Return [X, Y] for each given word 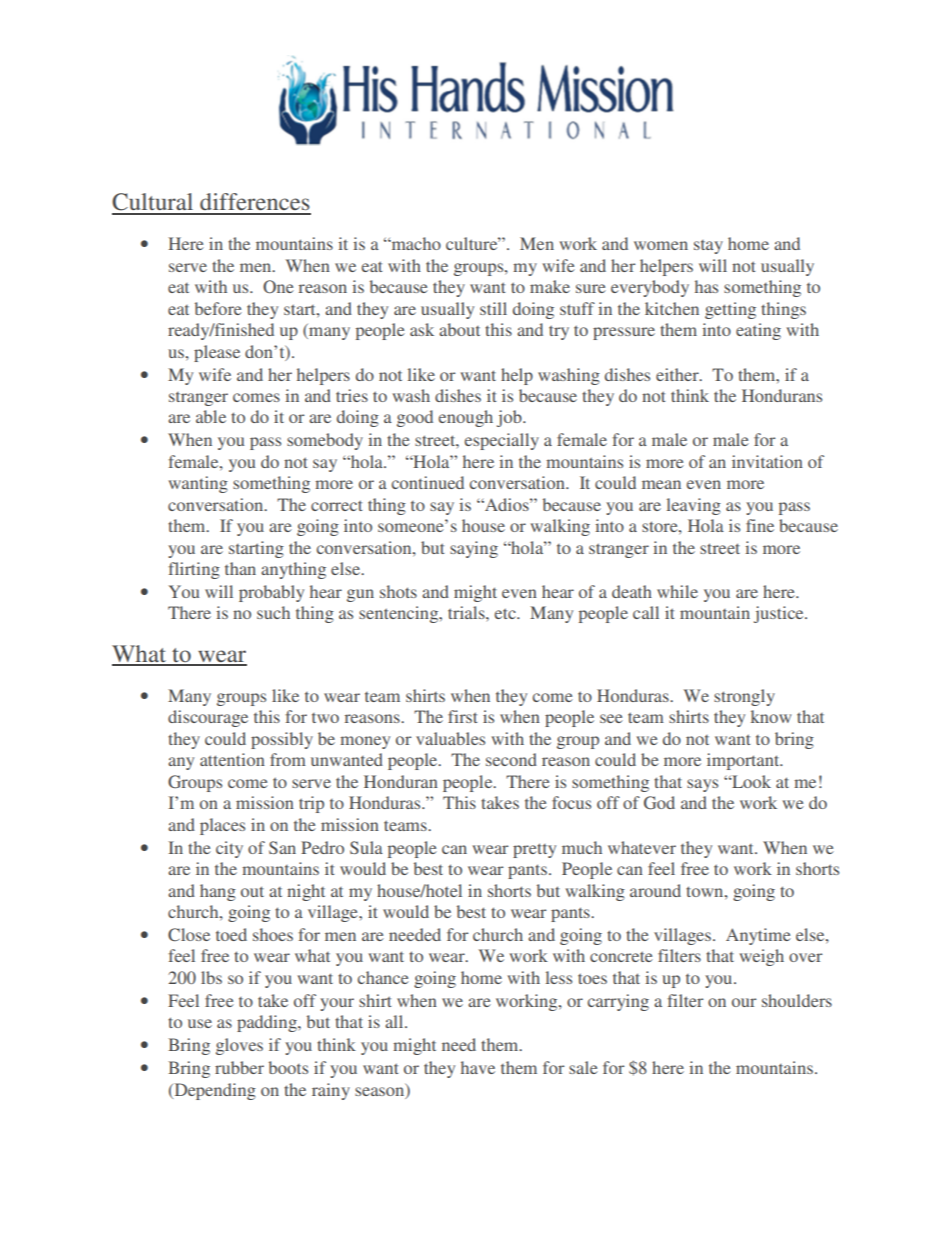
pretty [534, 850]
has [706, 286]
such [273, 612]
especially [502, 441]
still [493, 308]
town [706, 891]
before [218, 308]
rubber [239, 1067]
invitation [767, 461]
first [463, 716]
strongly [744, 697]
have [478, 1067]
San [282, 847]
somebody [325, 441]
